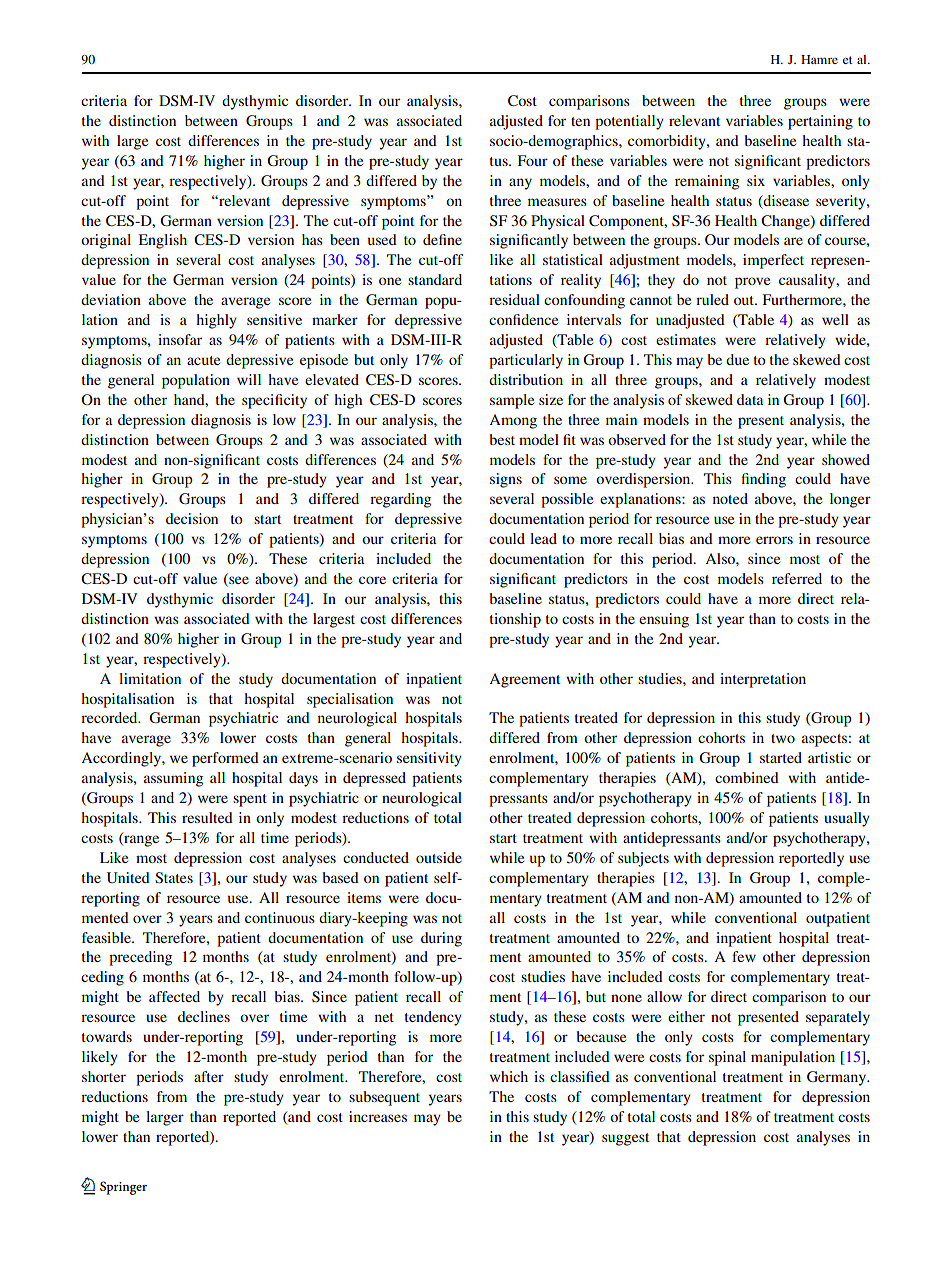  I want to click on six, so click(756, 180).
